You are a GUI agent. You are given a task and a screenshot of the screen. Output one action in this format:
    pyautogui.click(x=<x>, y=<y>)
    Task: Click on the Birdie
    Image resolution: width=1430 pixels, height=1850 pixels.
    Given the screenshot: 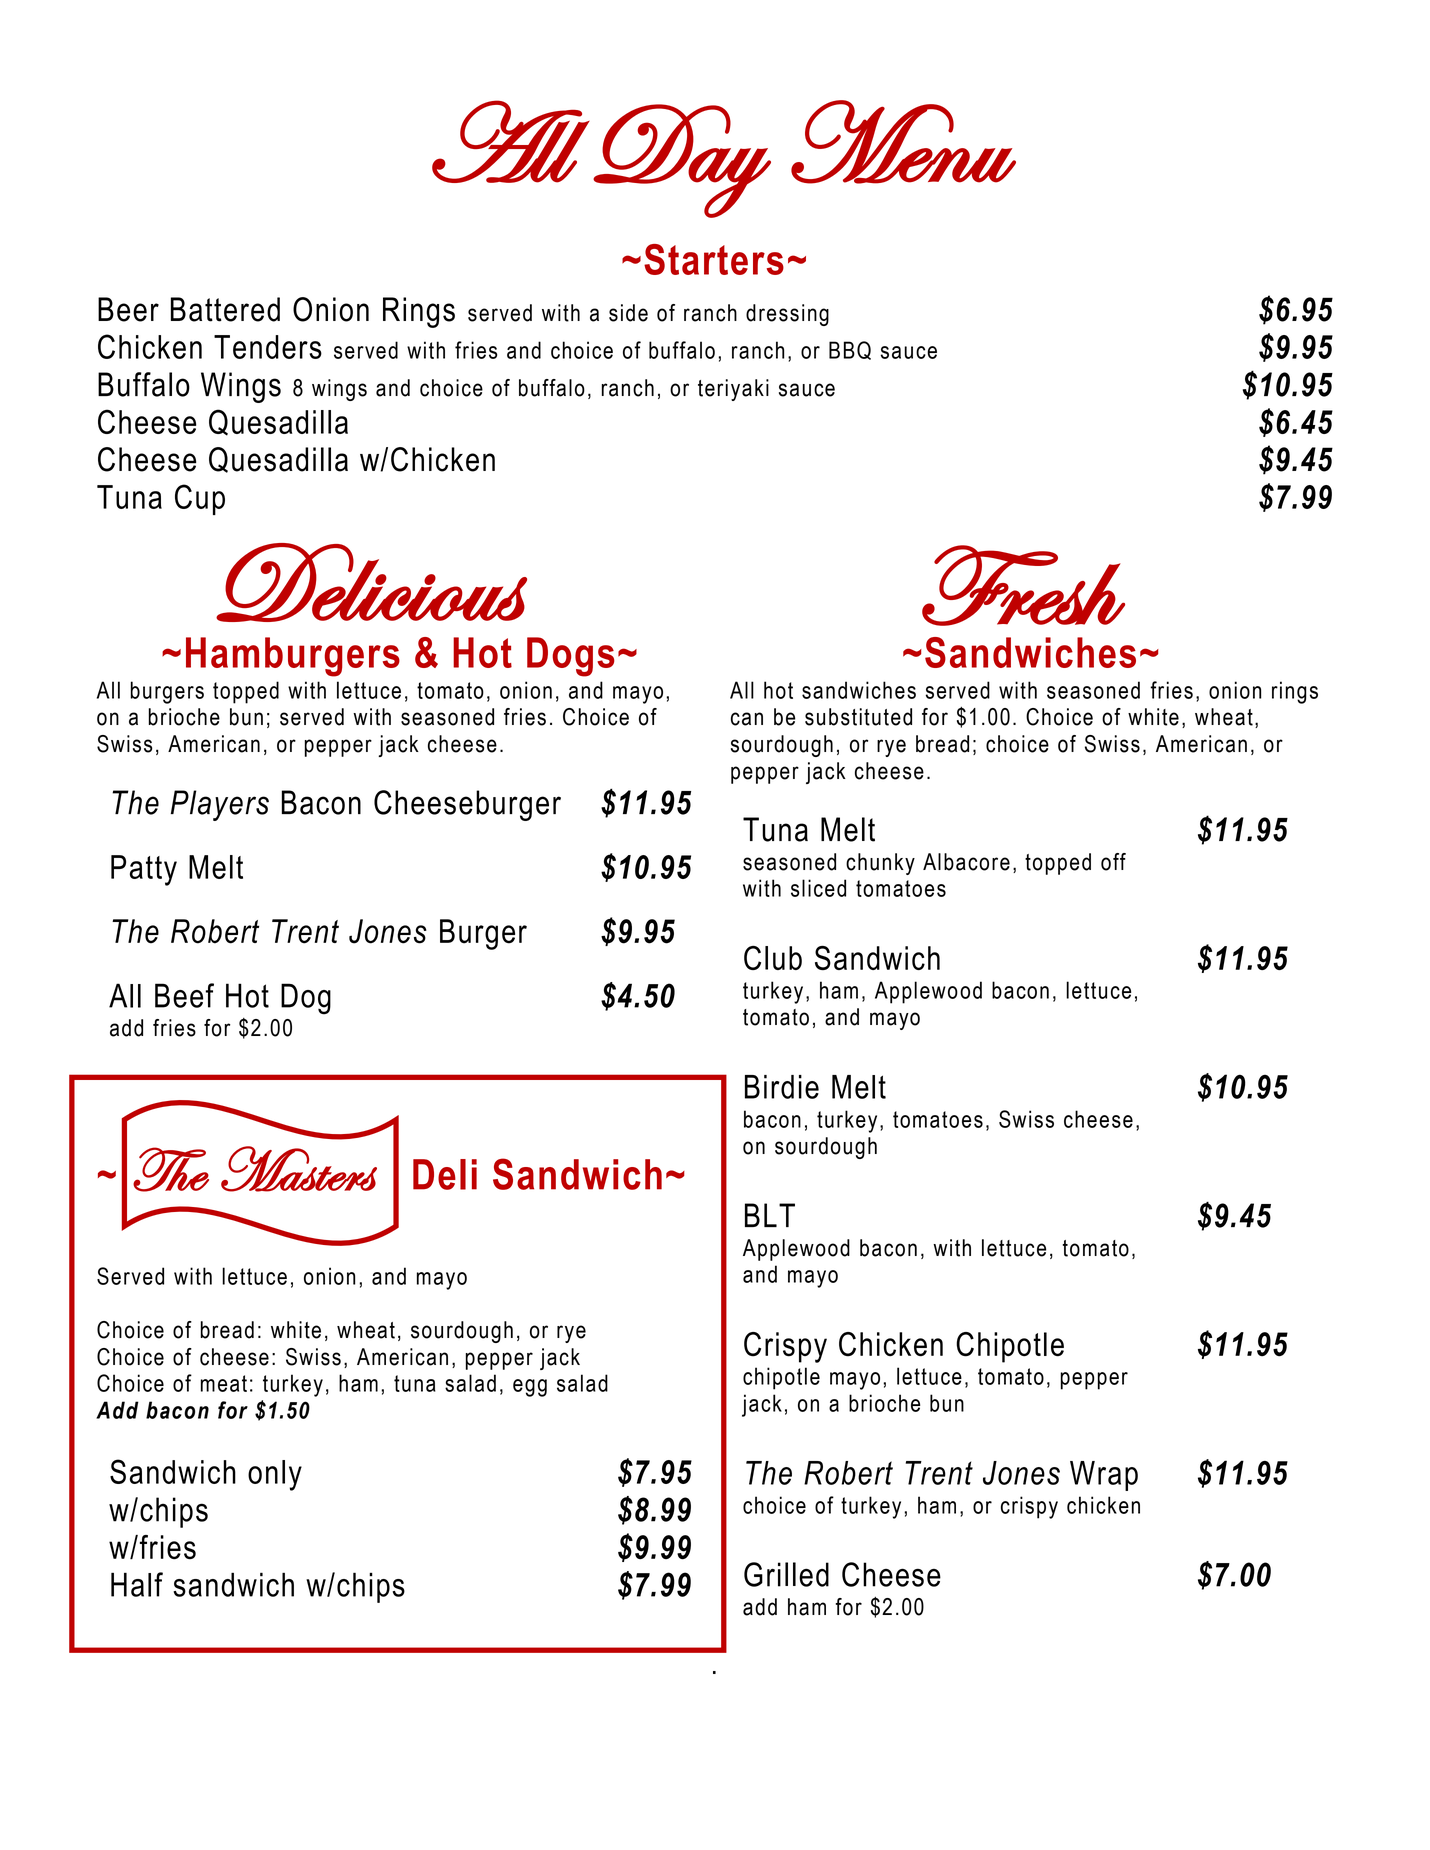 What is the action you would take?
    pyautogui.click(x=782, y=1087)
